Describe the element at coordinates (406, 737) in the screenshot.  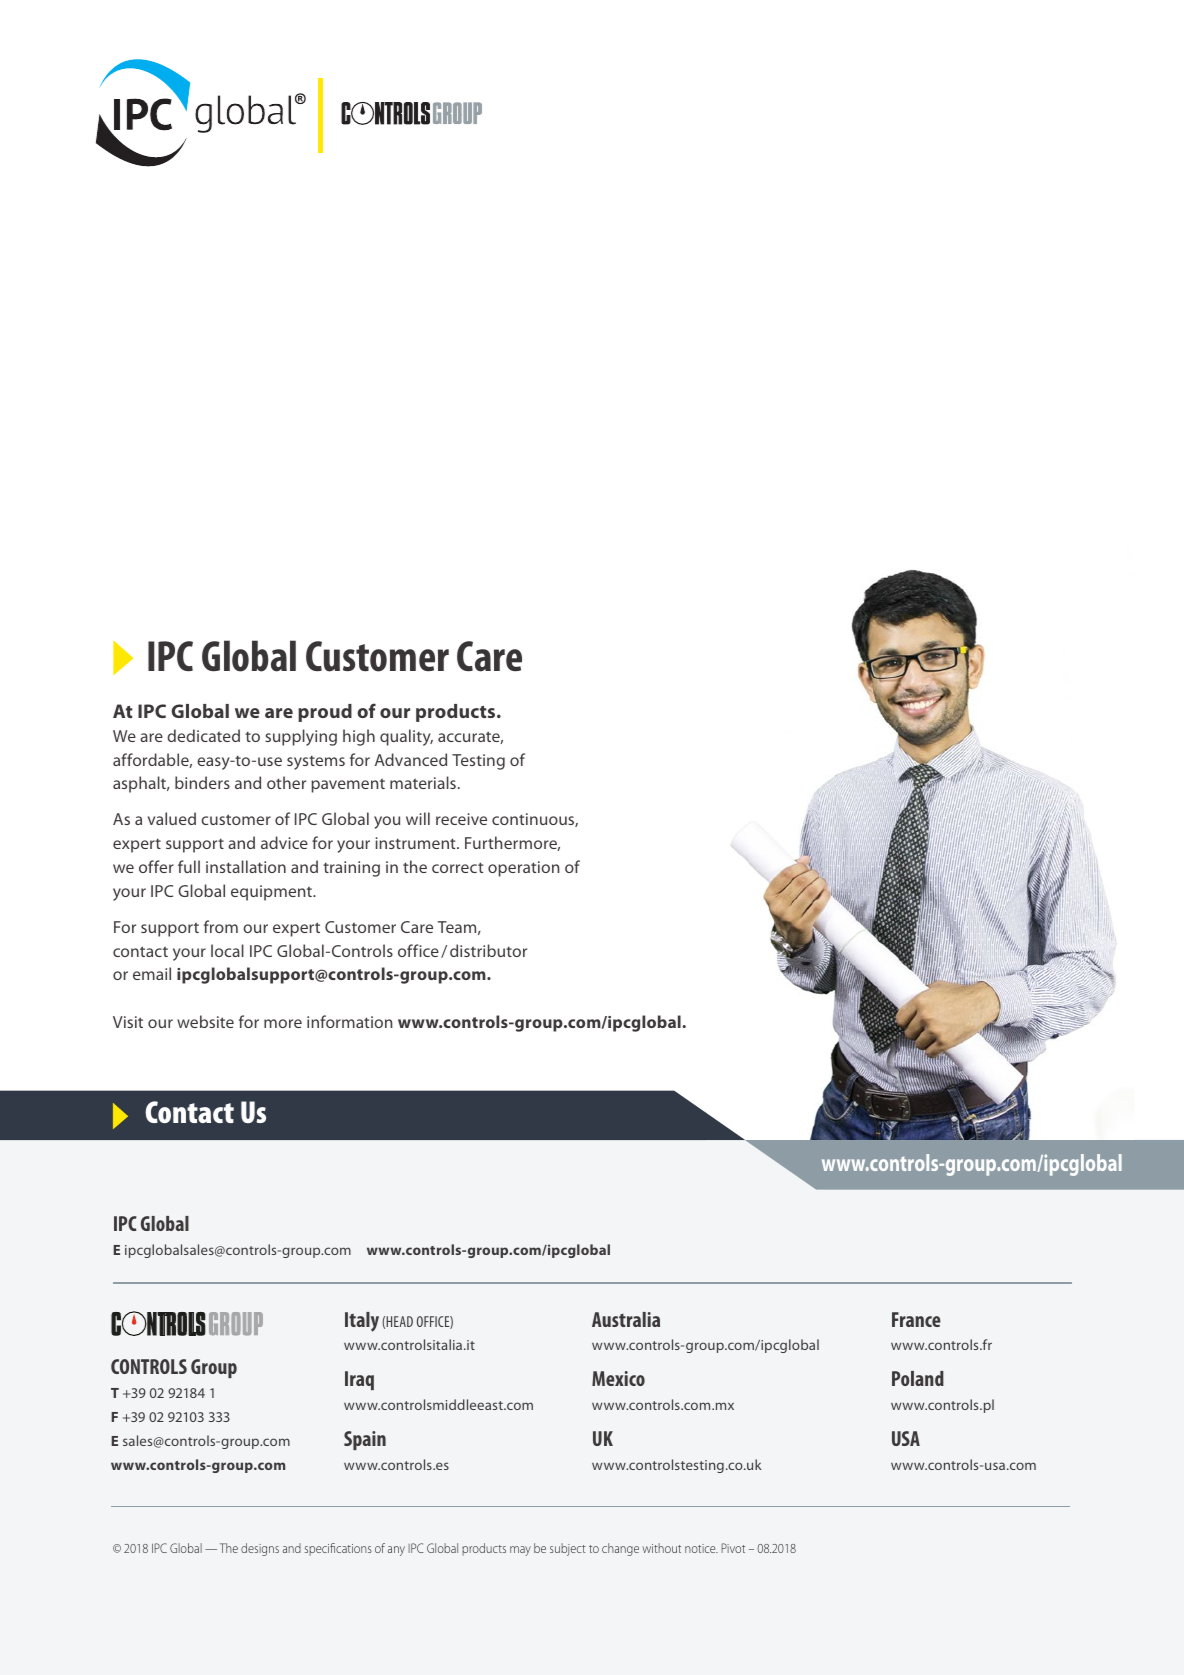
I see `quality` at that location.
